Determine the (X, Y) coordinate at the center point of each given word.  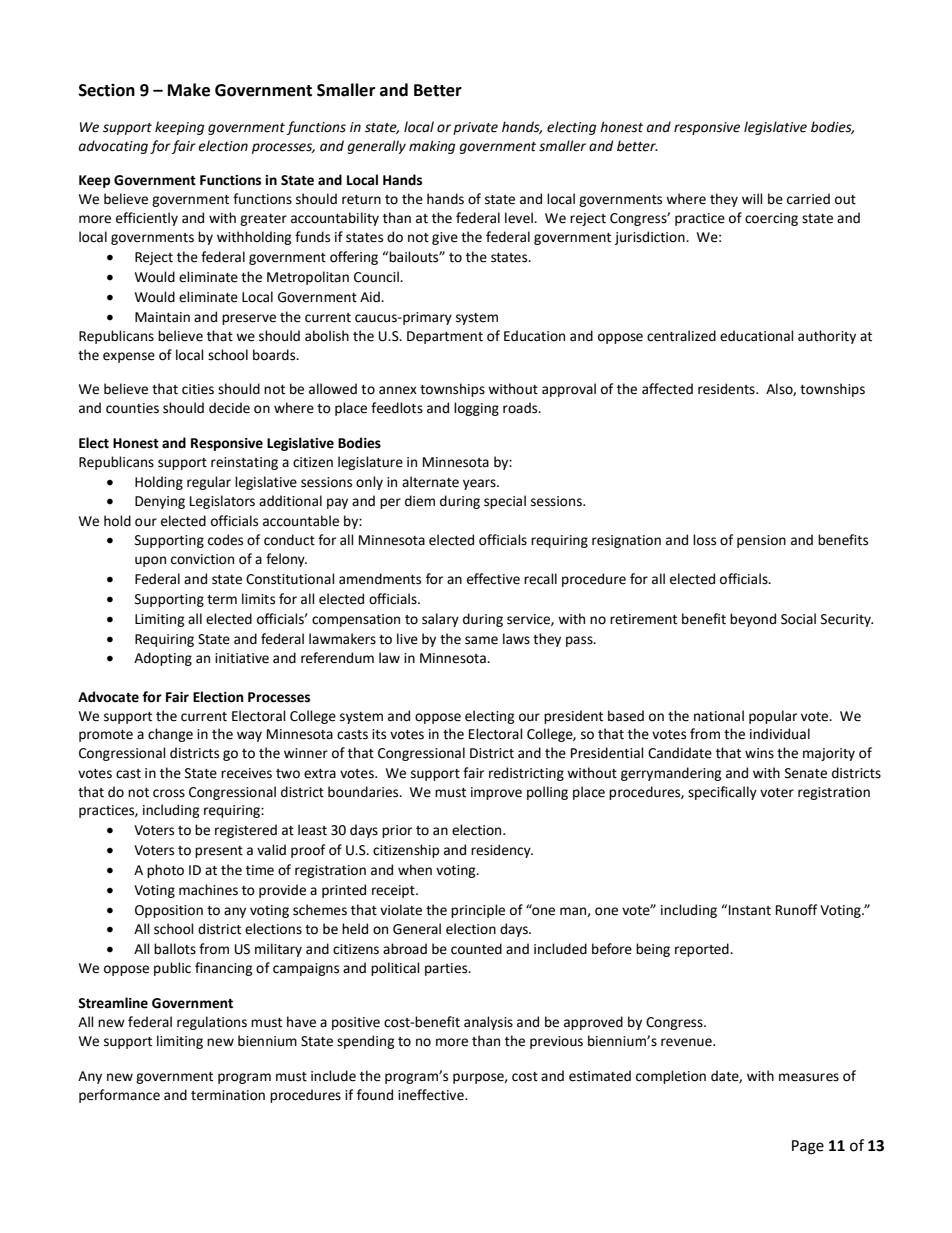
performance (119, 1096)
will (752, 198)
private (475, 128)
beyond (753, 620)
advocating (113, 147)
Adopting (163, 659)
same (481, 640)
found (375, 1095)
